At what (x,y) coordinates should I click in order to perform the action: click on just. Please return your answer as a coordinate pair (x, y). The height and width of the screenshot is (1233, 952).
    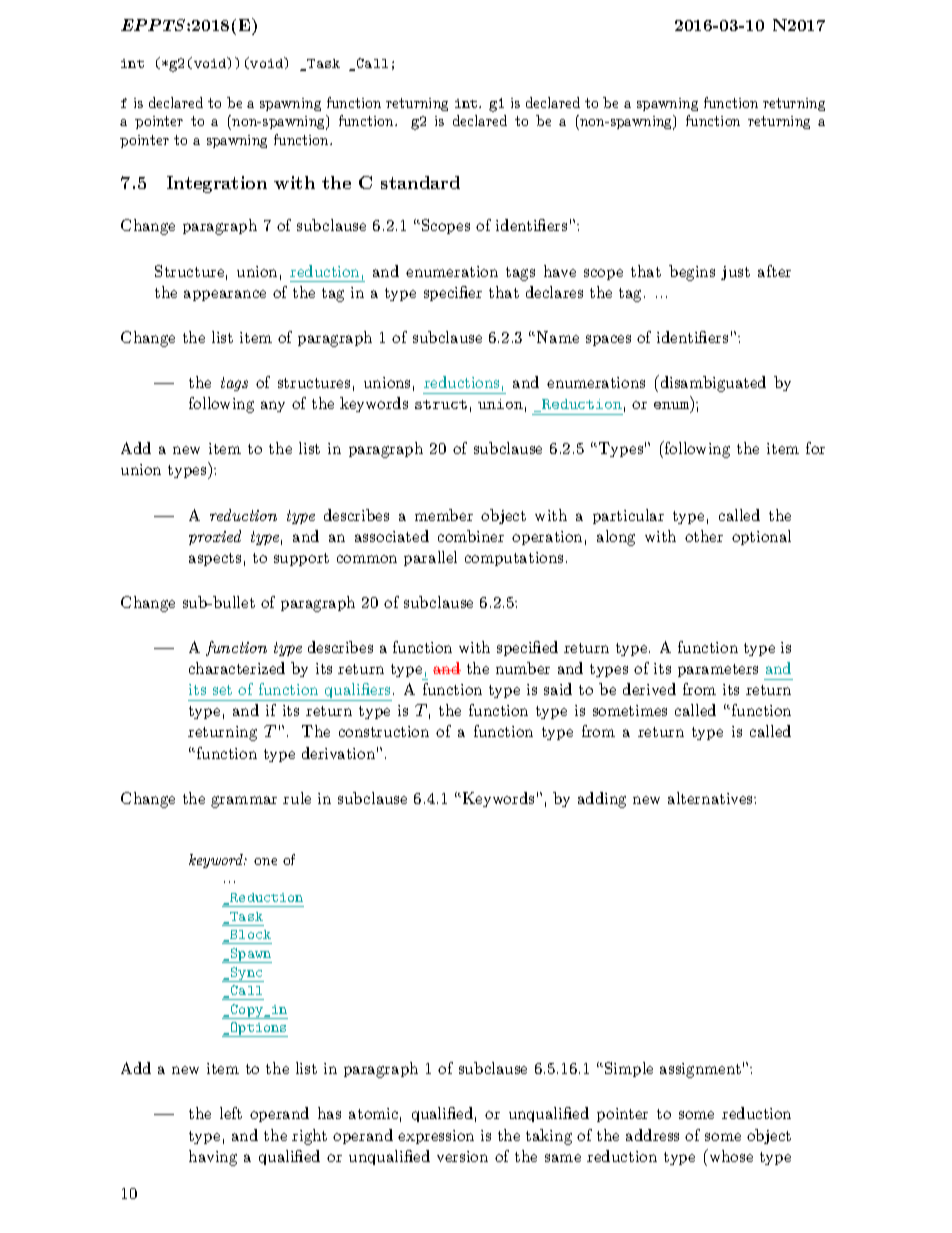
    Looking at the image, I should click on (735, 273).
